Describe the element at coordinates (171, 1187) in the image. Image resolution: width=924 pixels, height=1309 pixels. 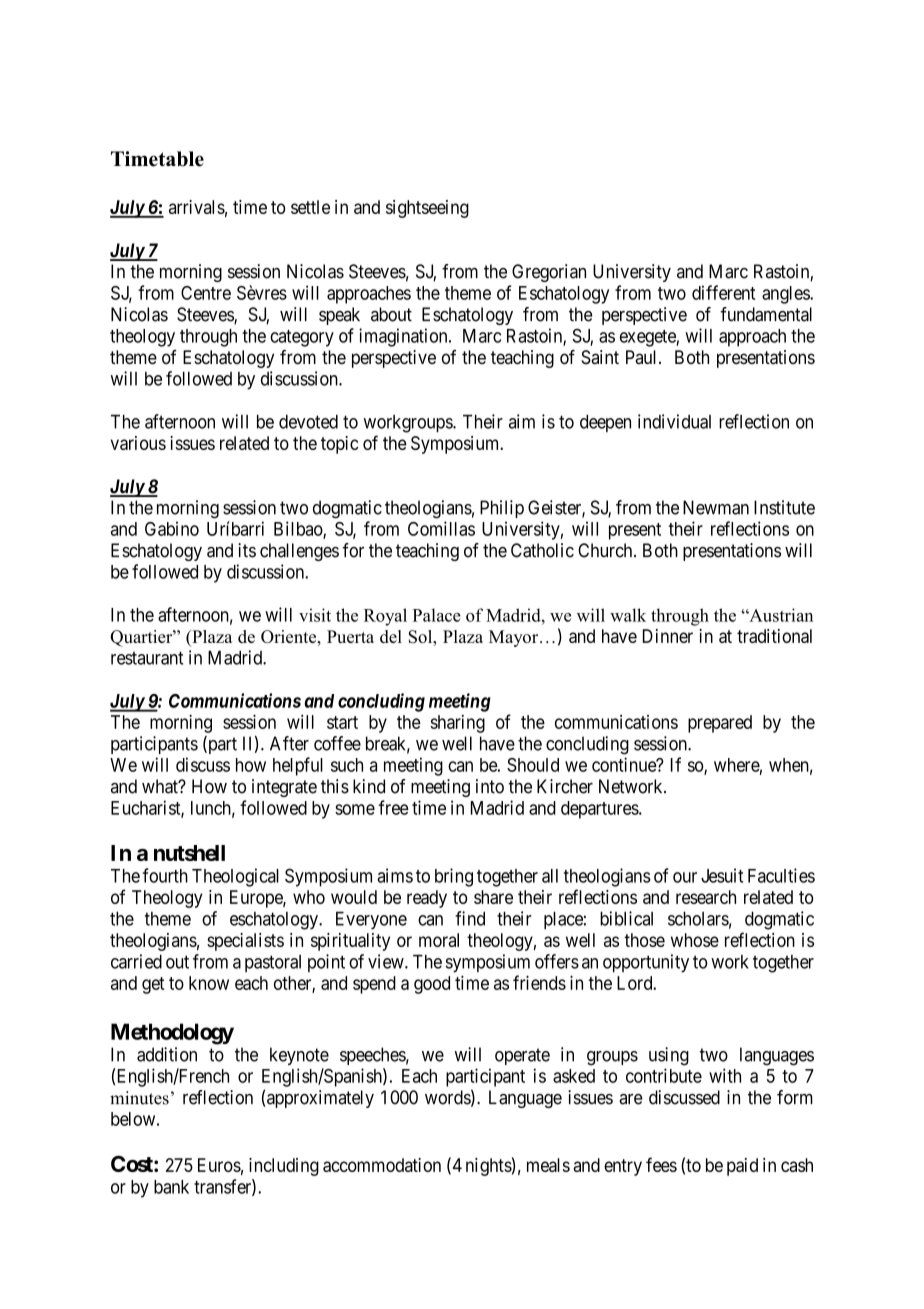
I see `bank` at that location.
